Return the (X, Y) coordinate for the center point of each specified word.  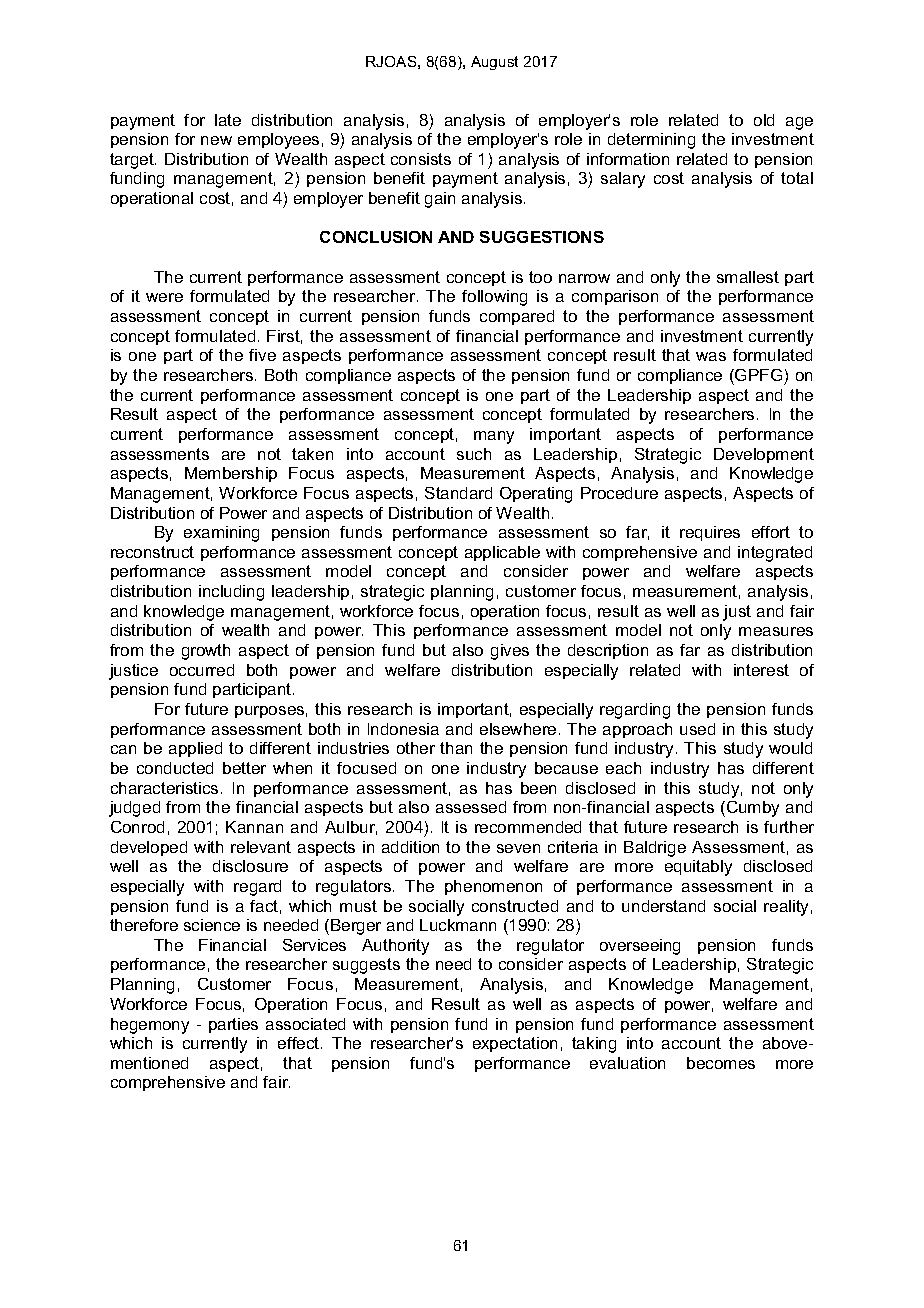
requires (710, 533)
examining (221, 534)
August (494, 63)
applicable (502, 553)
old (764, 120)
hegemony (150, 1026)
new (216, 140)
